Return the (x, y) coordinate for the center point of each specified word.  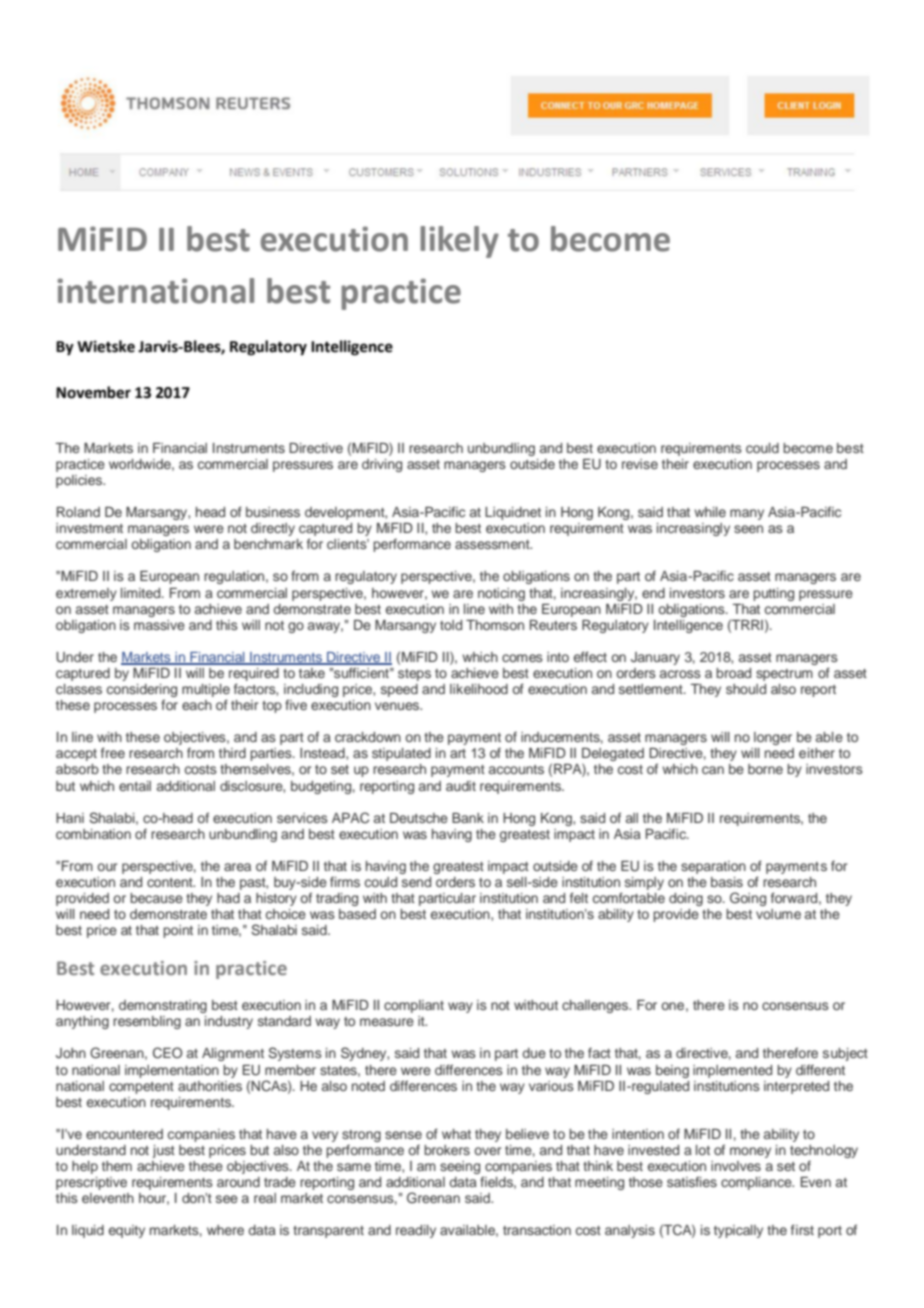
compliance (757, 1183)
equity (127, 1231)
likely (459, 242)
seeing (460, 1167)
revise (640, 464)
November (93, 392)
